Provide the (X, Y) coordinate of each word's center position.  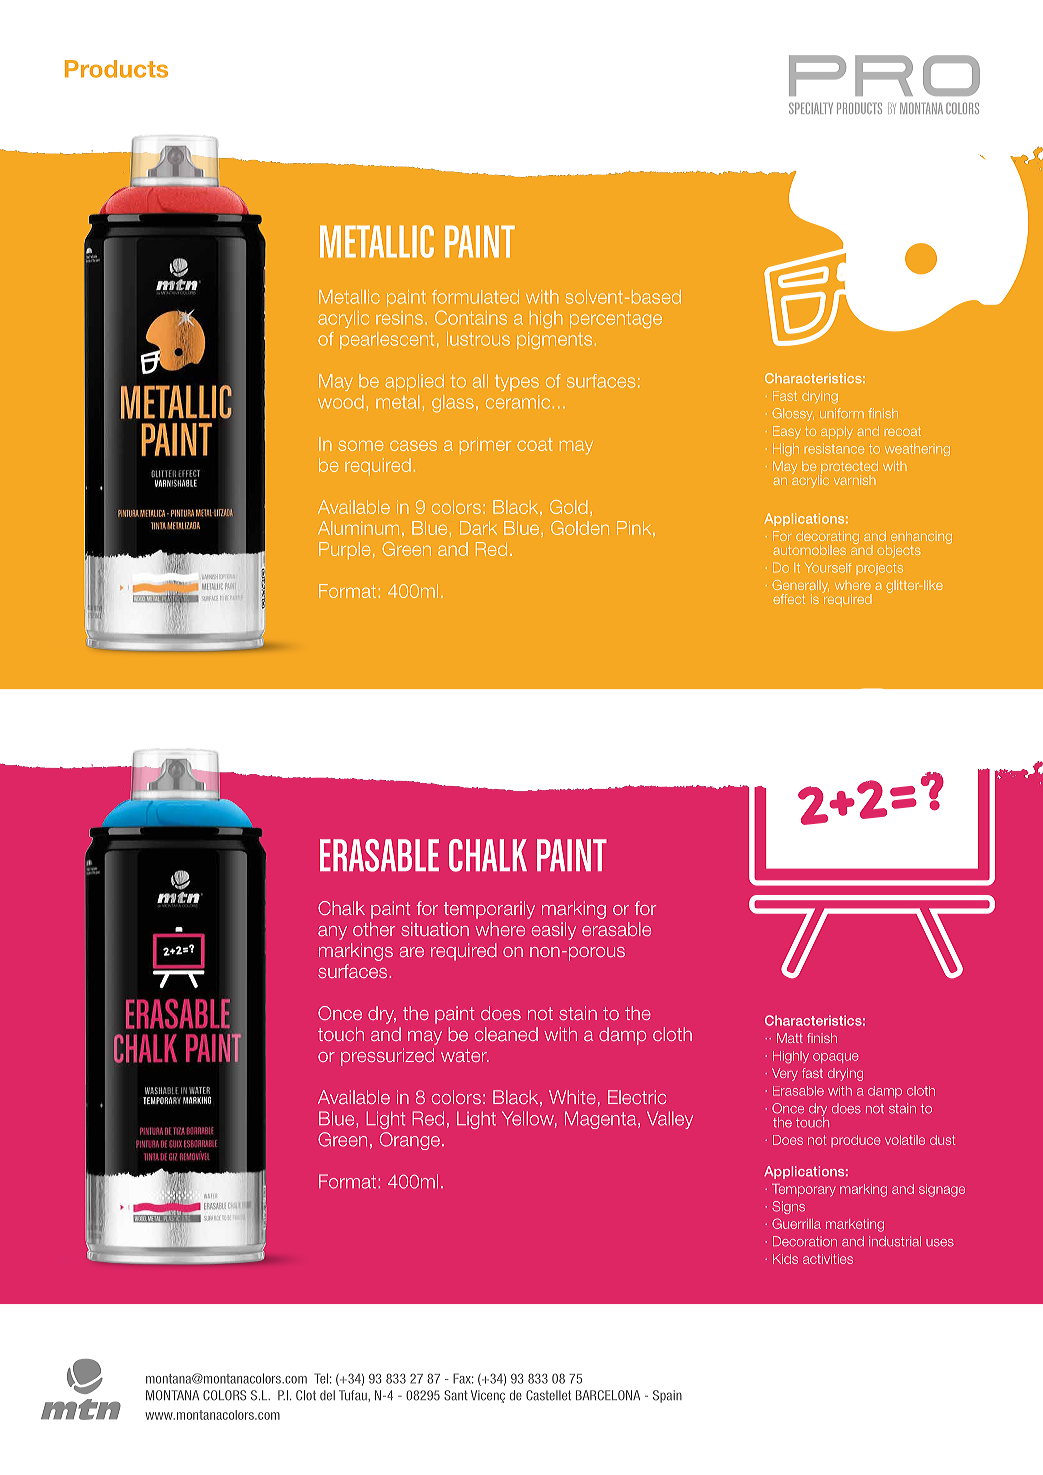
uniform (842, 413)
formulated (475, 297)
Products (116, 69)
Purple (344, 550)
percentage (616, 320)
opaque (835, 1058)
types (517, 383)
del (327, 1395)
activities (828, 1259)
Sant (456, 1395)
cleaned (506, 1034)
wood (340, 402)
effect (789, 599)
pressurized (387, 1057)
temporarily (489, 910)
